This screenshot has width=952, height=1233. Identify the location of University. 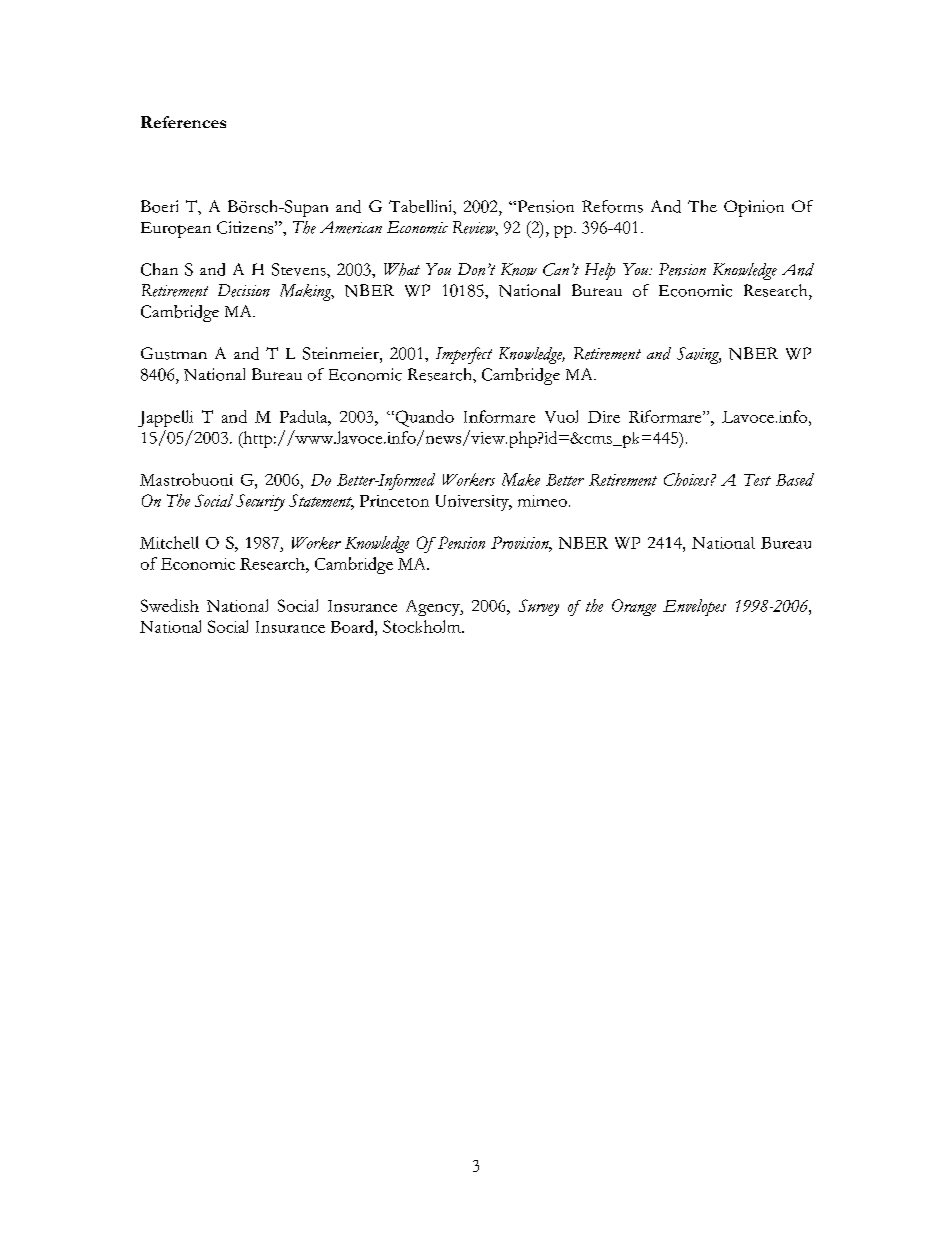
(473, 503).
